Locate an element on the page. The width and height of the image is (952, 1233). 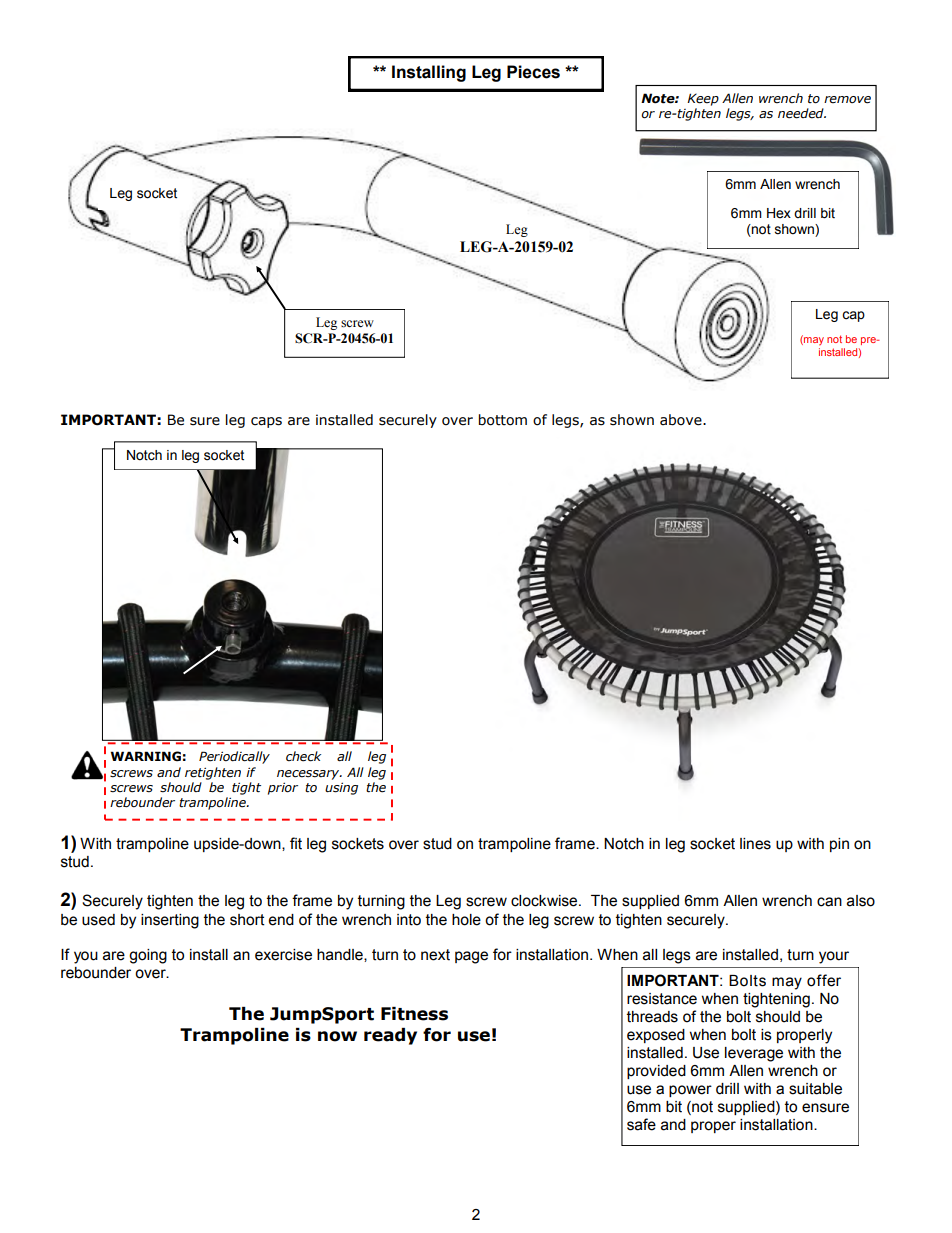
bottom is located at coordinates (503, 420).
